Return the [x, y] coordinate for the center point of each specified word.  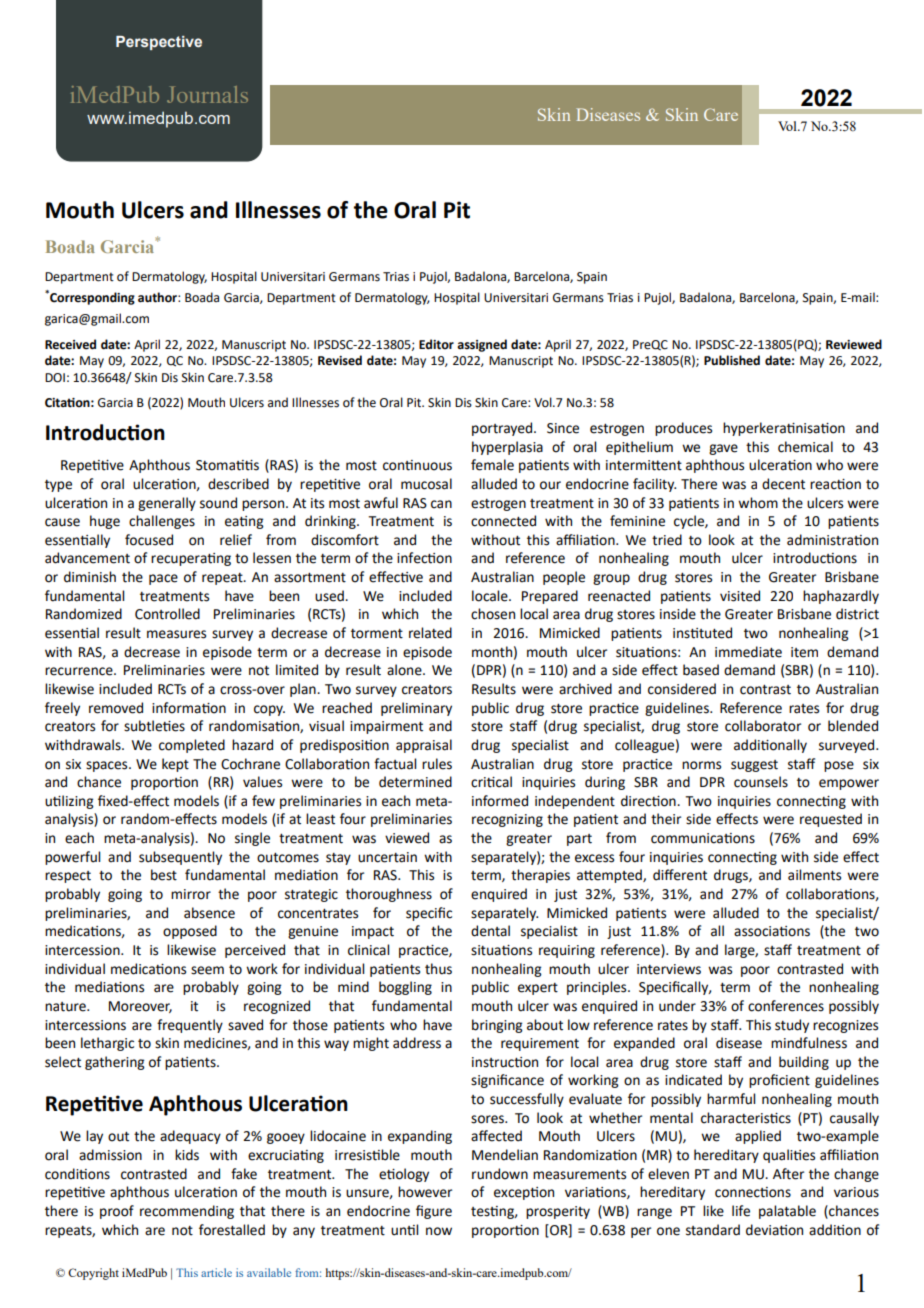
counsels [761, 782]
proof [117, 1212]
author [158, 297]
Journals [207, 94]
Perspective [159, 43]
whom [758, 503]
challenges [162, 522]
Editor [436, 344]
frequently [190, 1026]
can [441, 504]
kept [175, 765]
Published [732, 360]
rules [437, 764]
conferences [786, 1006]
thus [438, 969]
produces [683, 429]
